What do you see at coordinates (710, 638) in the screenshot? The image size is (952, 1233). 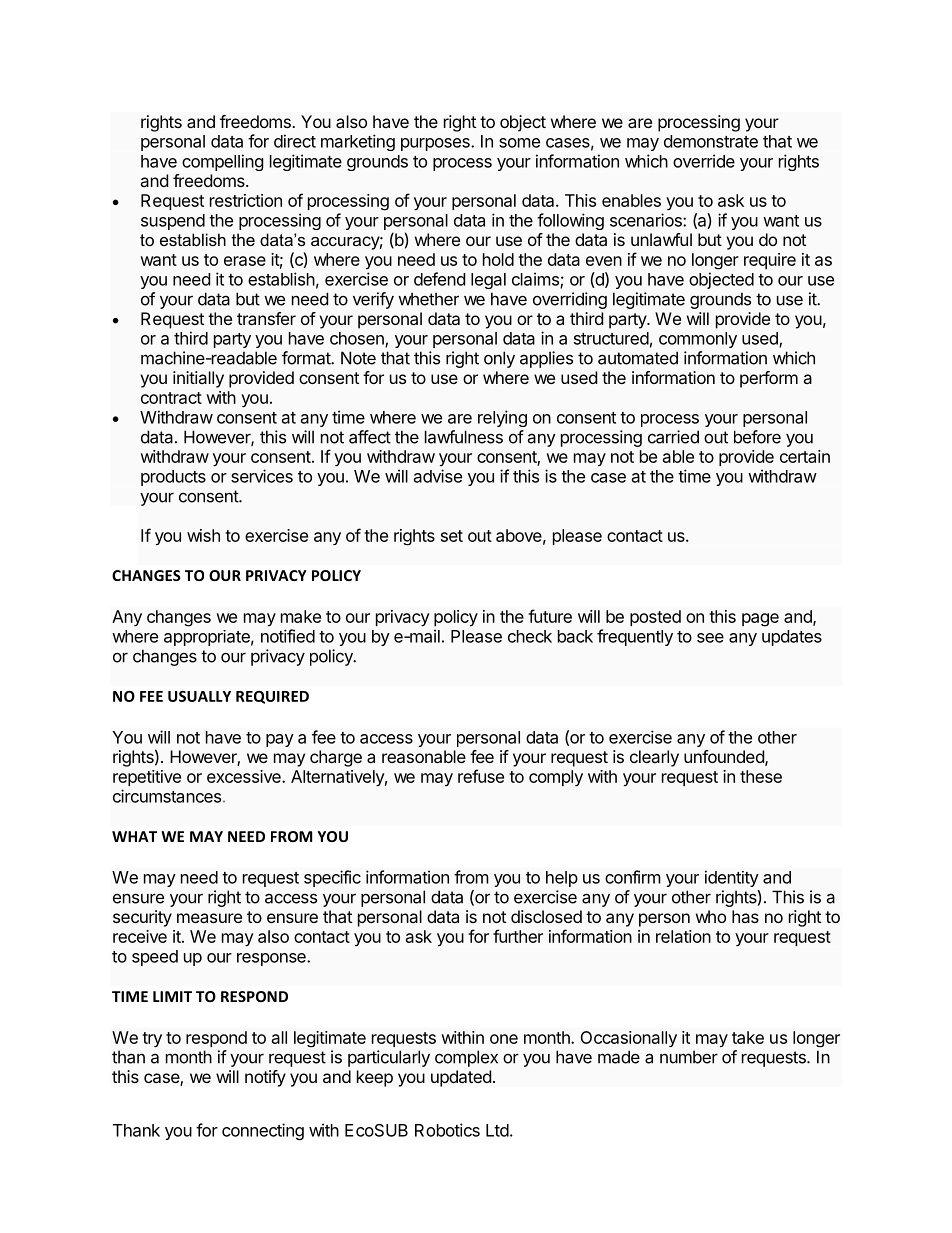 I see `see` at bounding box center [710, 638].
